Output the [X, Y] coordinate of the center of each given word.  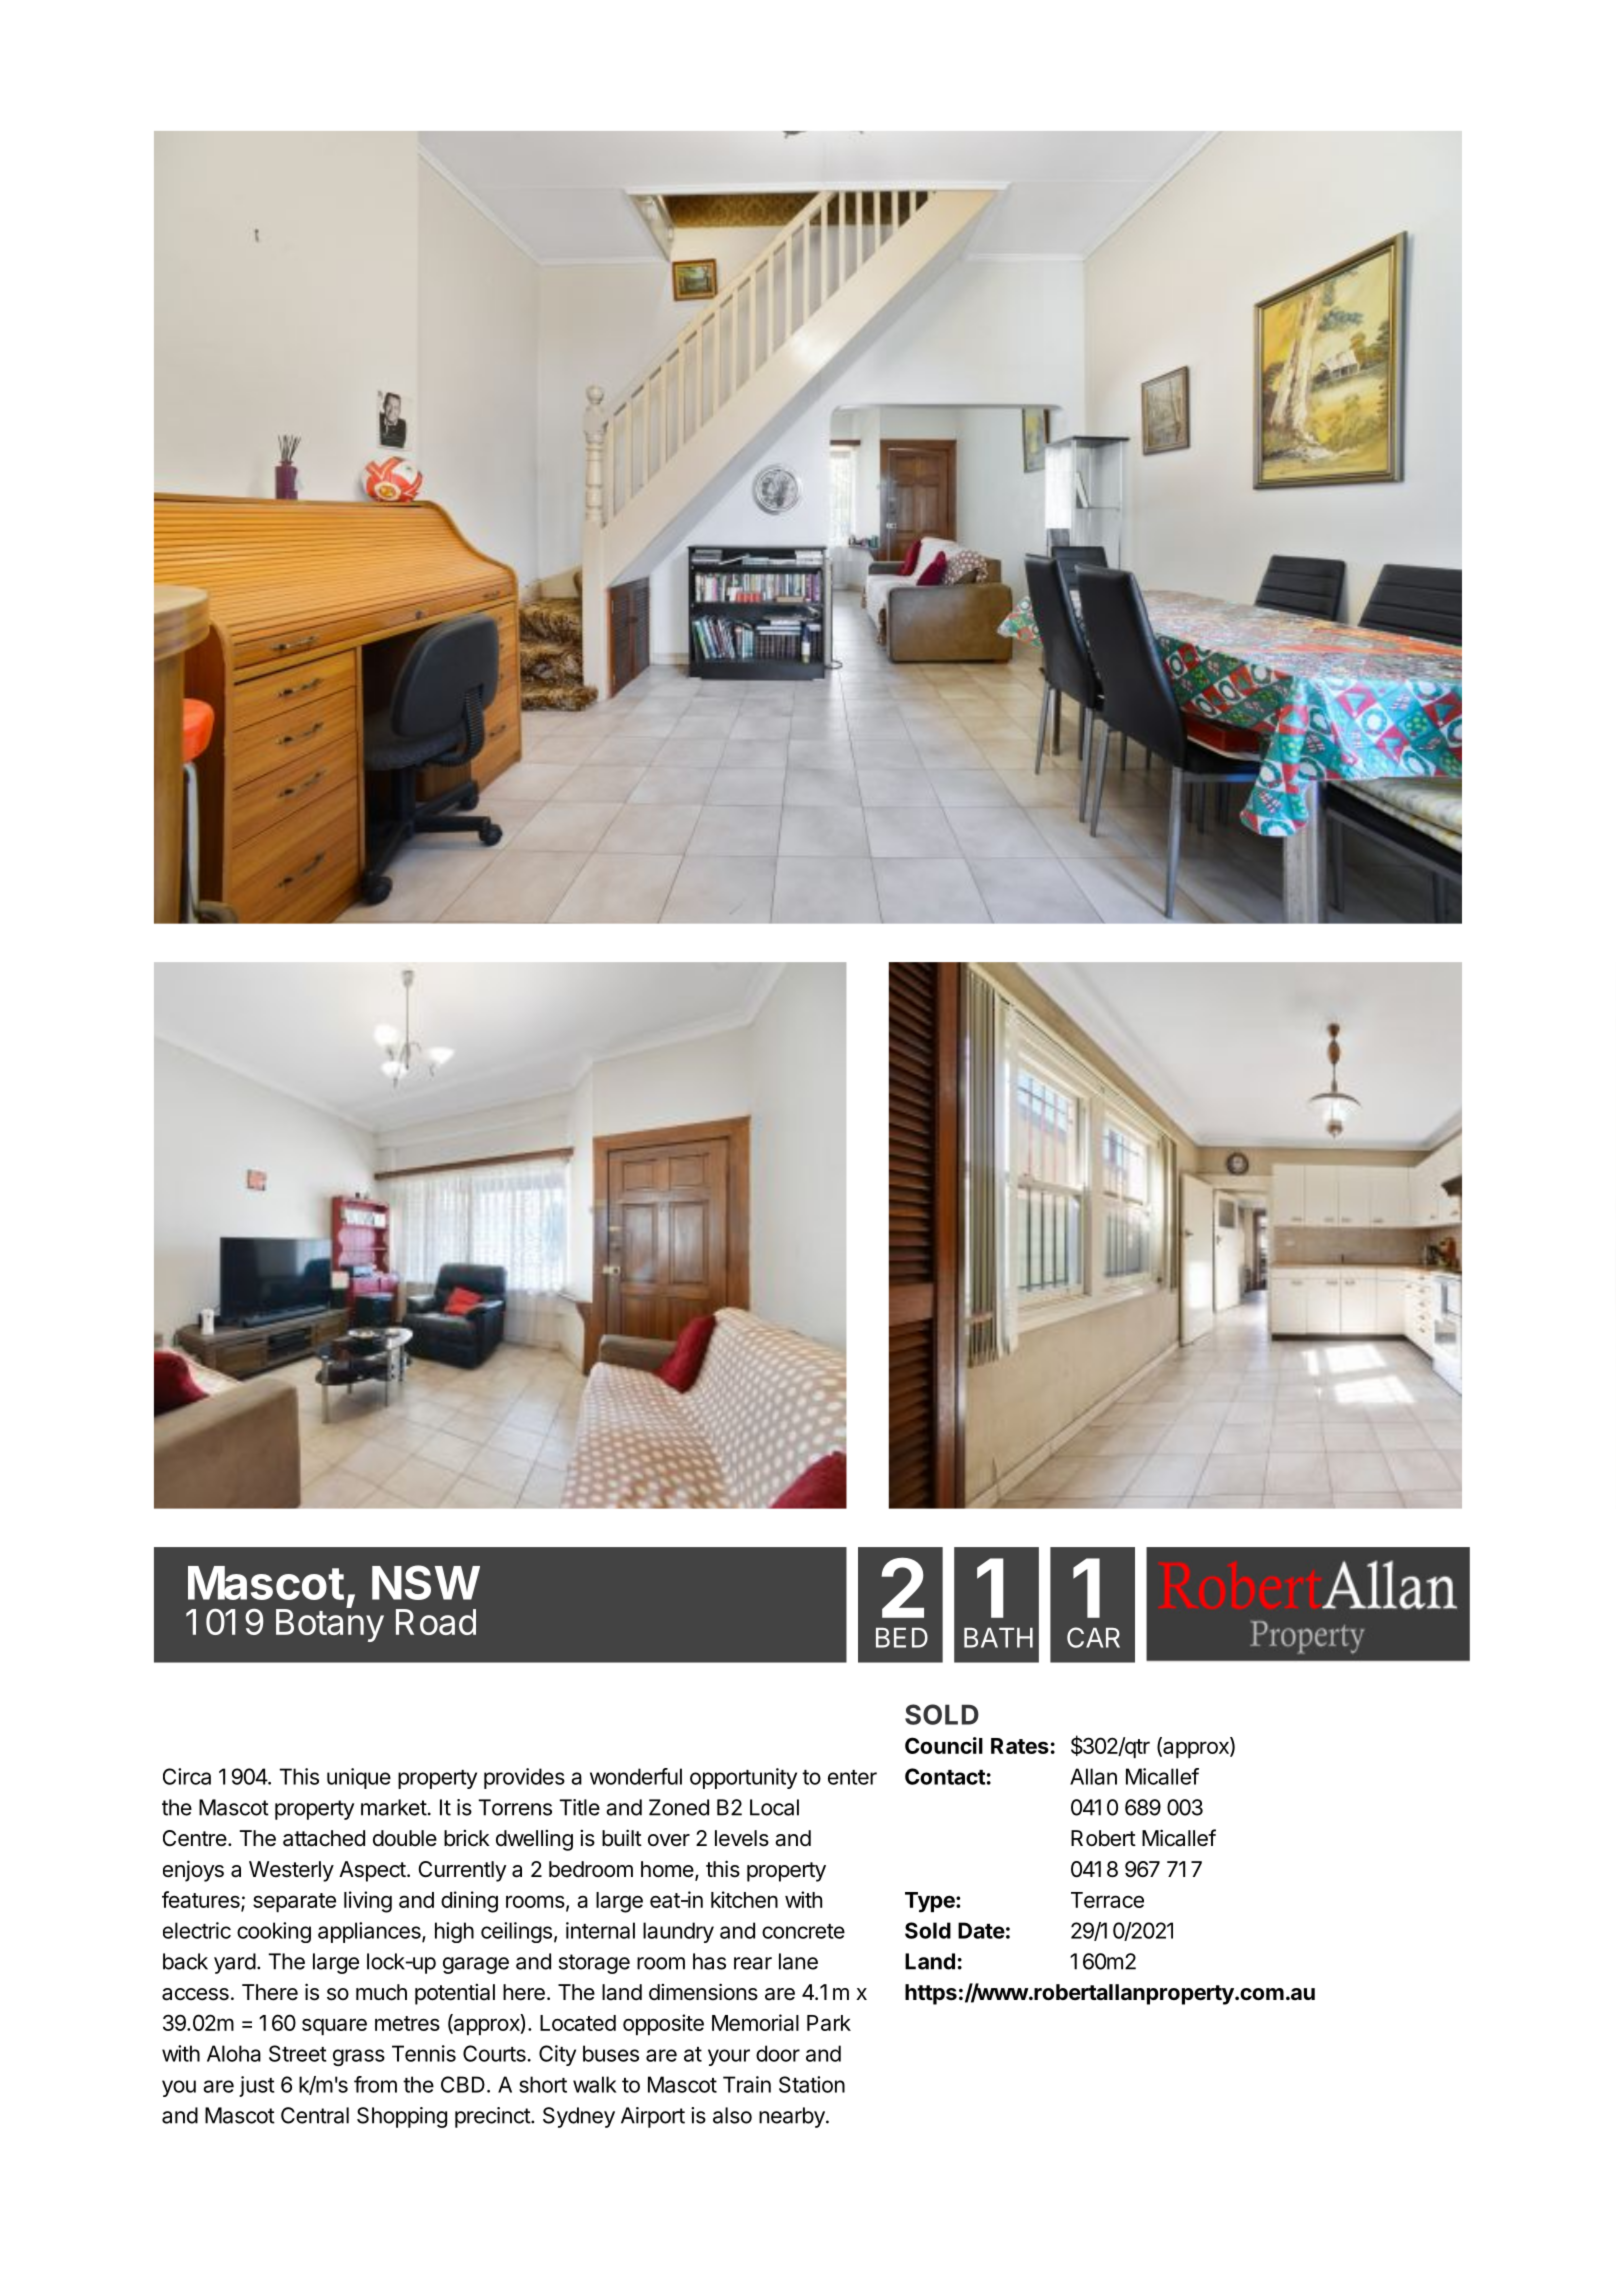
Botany [330, 1624]
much [381, 1992]
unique [359, 1778]
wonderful [636, 1776]
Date [981, 1930]
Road [436, 1622]
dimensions [703, 1992]
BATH [998, 1638]
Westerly [291, 1871]
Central [315, 2115]
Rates [1020, 1746]
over [669, 1840]
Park [829, 2023]
